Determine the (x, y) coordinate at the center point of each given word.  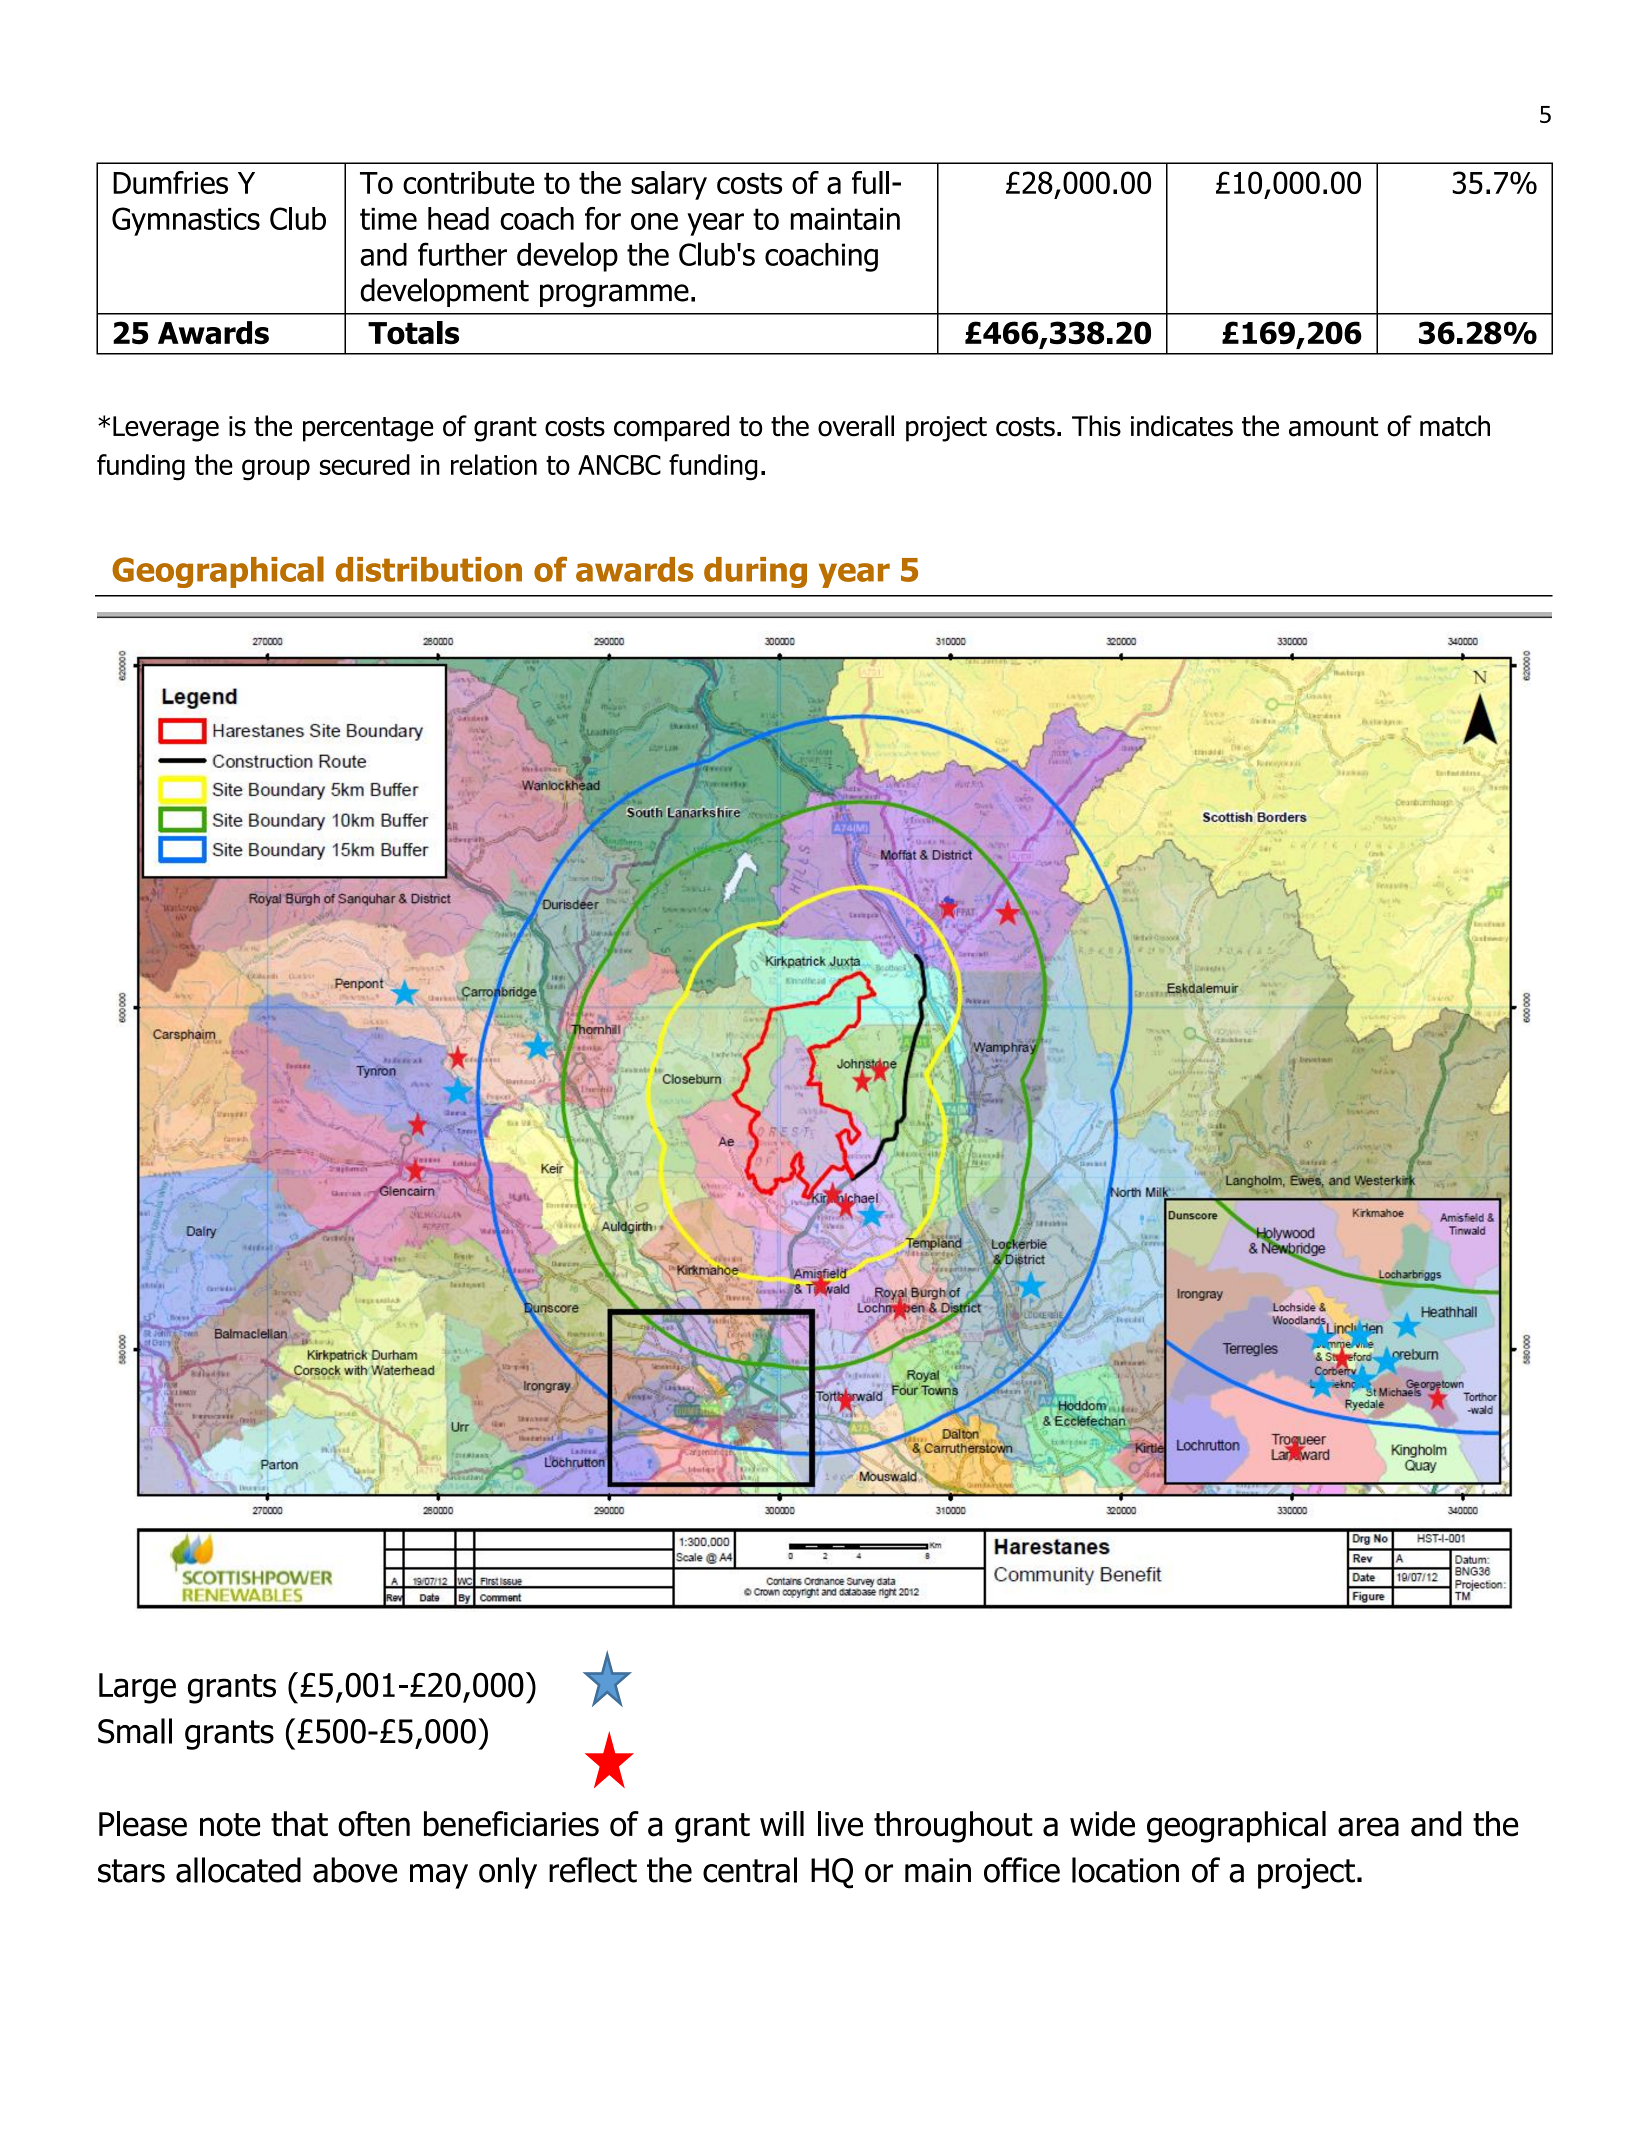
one (654, 221)
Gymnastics (186, 221)
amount (1333, 427)
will (782, 1823)
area (1368, 1827)
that (299, 1824)
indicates (1182, 426)
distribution (429, 569)
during (755, 572)
